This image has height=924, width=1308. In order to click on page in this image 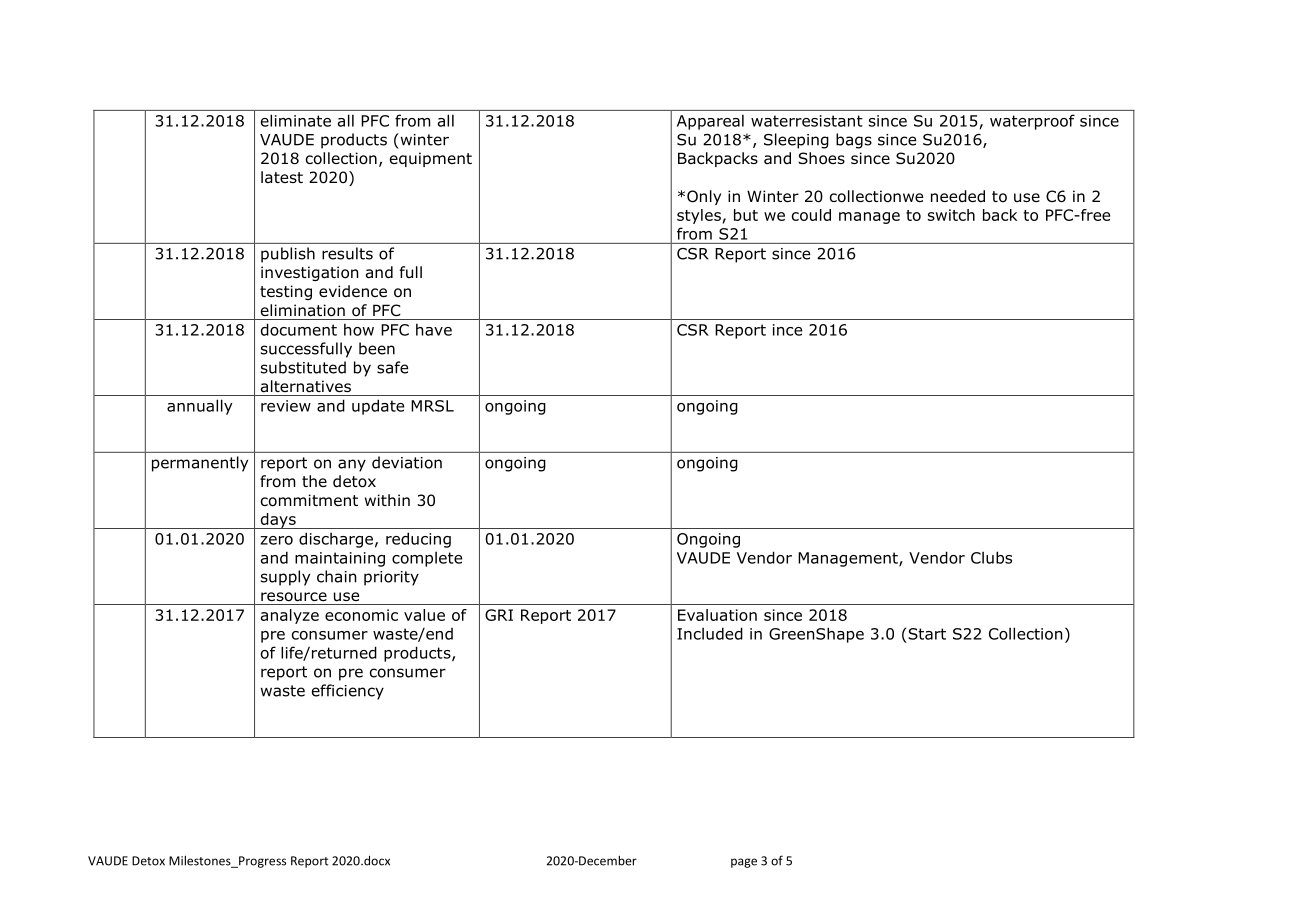, I will do `click(744, 863)`.
